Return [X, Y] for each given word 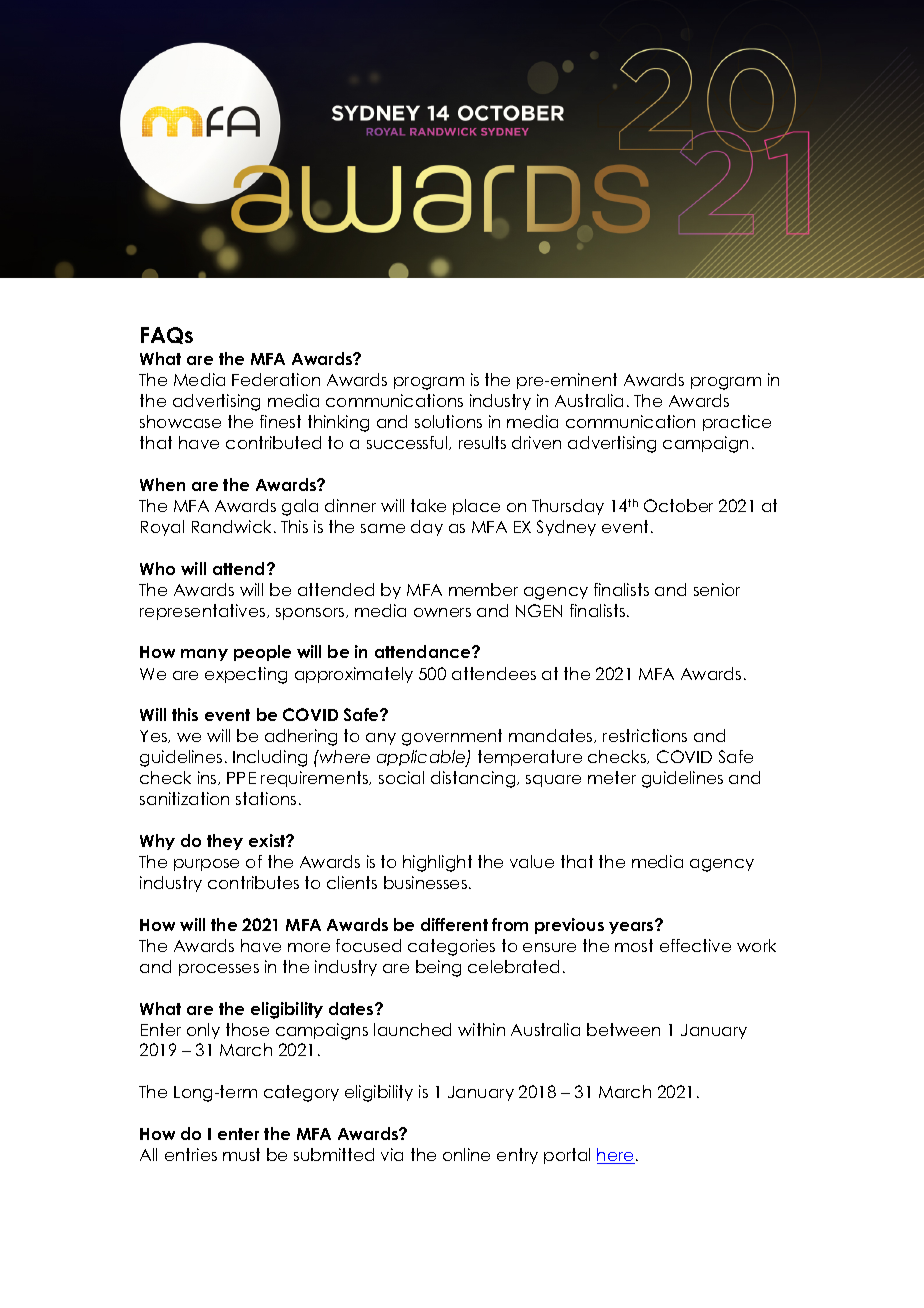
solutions [448, 421]
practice [737, 423]
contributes [253, 882]
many [204, 655]
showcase [180, 421]
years [632, 927]
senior [717, 589]
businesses [425, 882]
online [466, 1154]
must [241, 1154]
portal [567, 1156]
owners [442, 612]
